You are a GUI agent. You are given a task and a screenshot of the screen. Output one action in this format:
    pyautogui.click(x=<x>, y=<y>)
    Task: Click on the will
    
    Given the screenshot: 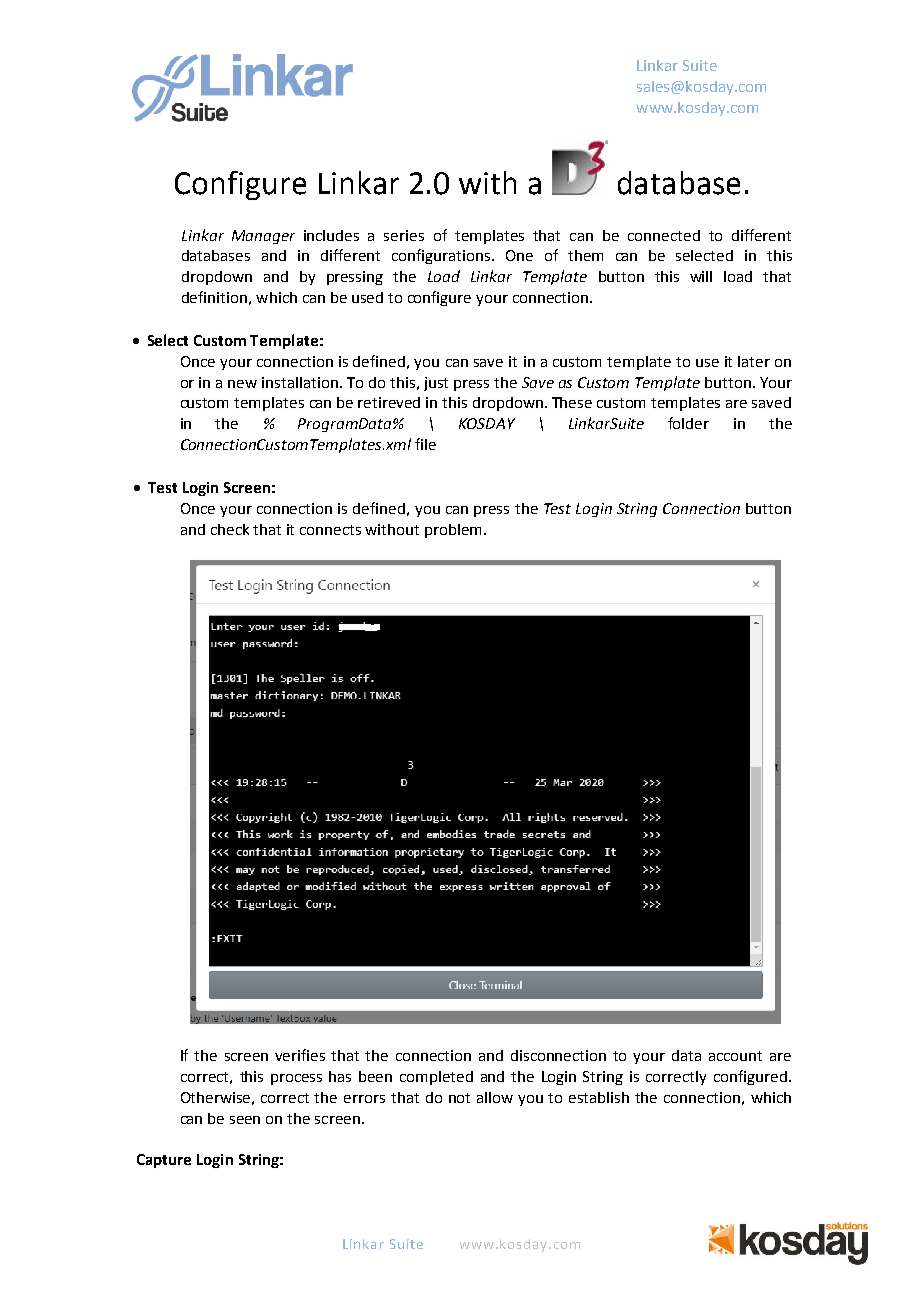 What is the action you would take?
    pyautogui.click(x=701, y=276)
